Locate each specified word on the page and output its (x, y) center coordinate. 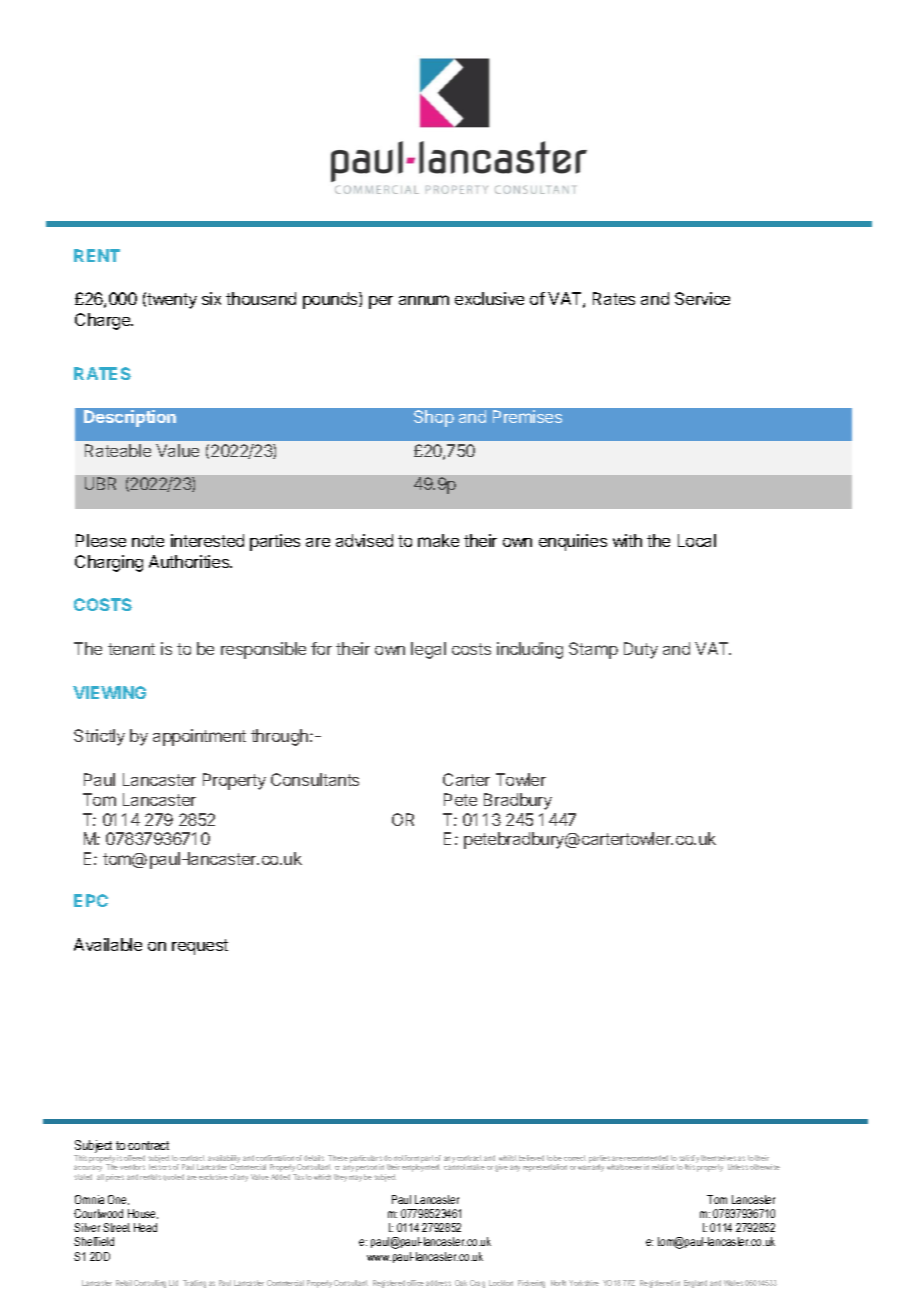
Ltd (173, 1283)
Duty (641, 650)
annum (424, 300)
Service (702, 298)
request (200, 947)
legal (428, 650)
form (412, 1158)
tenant (131, 649)
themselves (718, 1158)
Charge (104, 321)
